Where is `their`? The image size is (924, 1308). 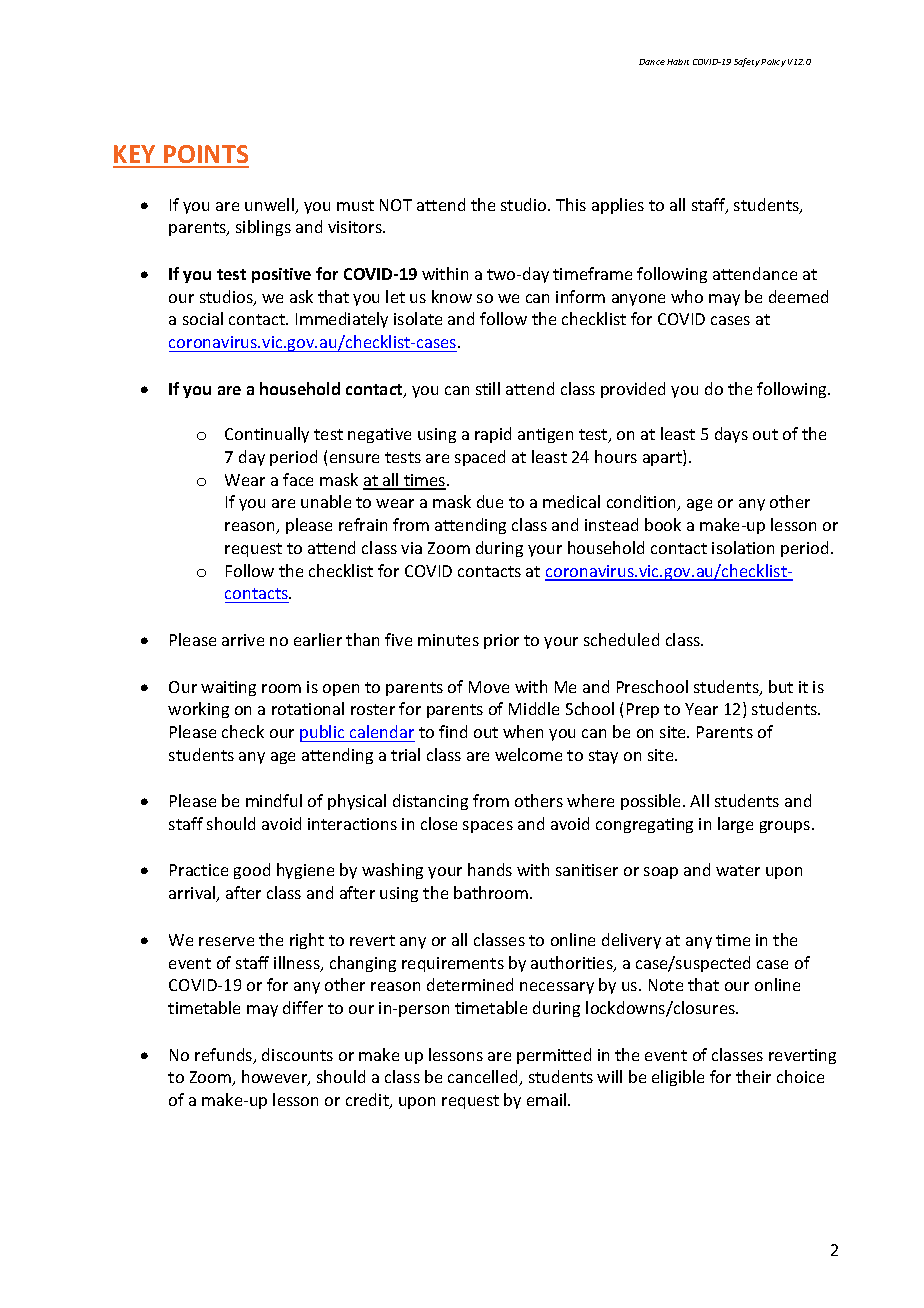
their is located at coordinates (753, 1076).
